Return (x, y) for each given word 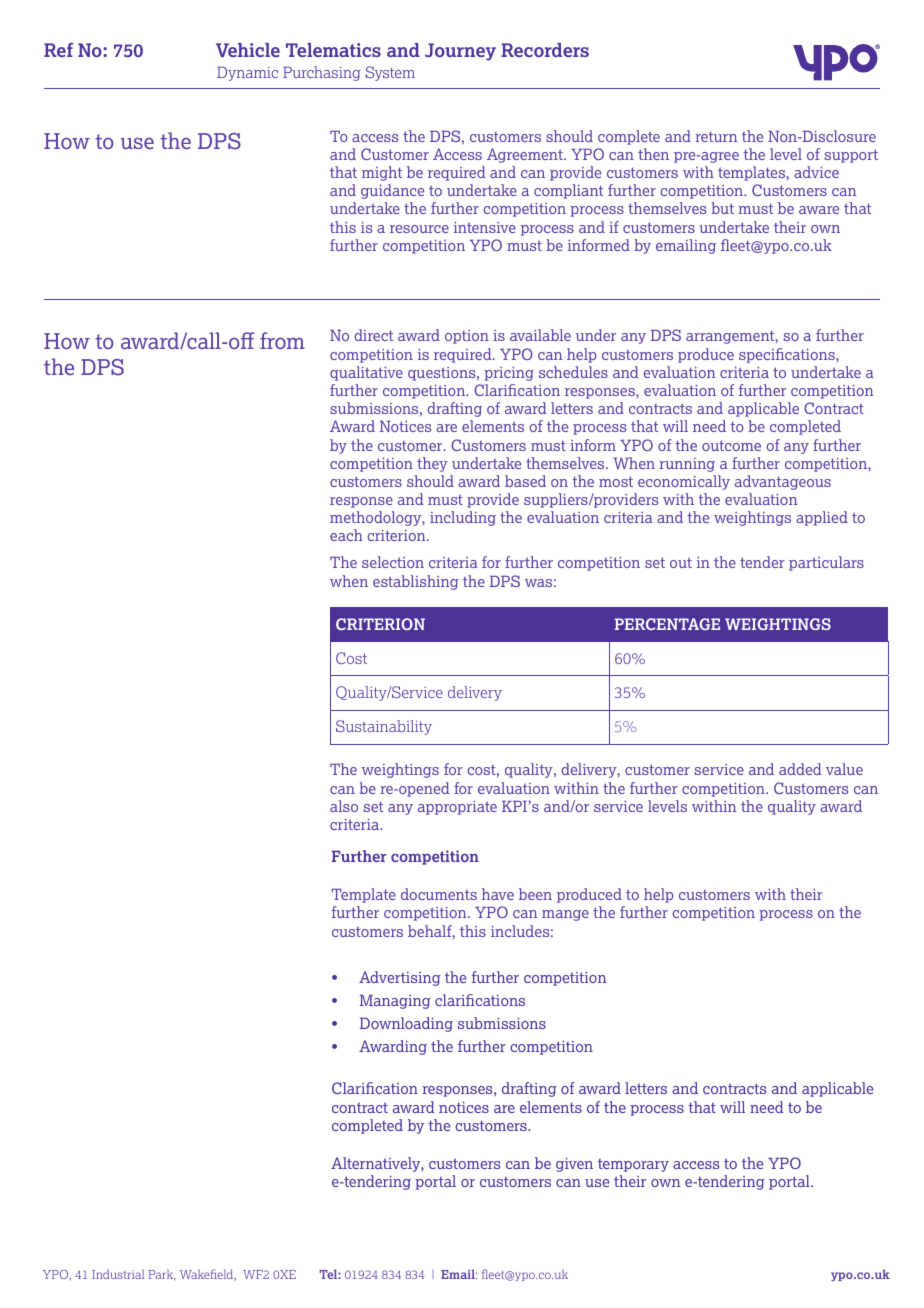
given (574, 1164)
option (467, 337)
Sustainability (384, 727)
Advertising (400, 978)
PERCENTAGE (667, 624)
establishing (415, 582)
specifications (788, 355)
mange (565, 915)
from (282, 340)
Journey (460, 52)
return (716, 136)
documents (439, 894)
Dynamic (247, 73)
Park (161, 1275)
